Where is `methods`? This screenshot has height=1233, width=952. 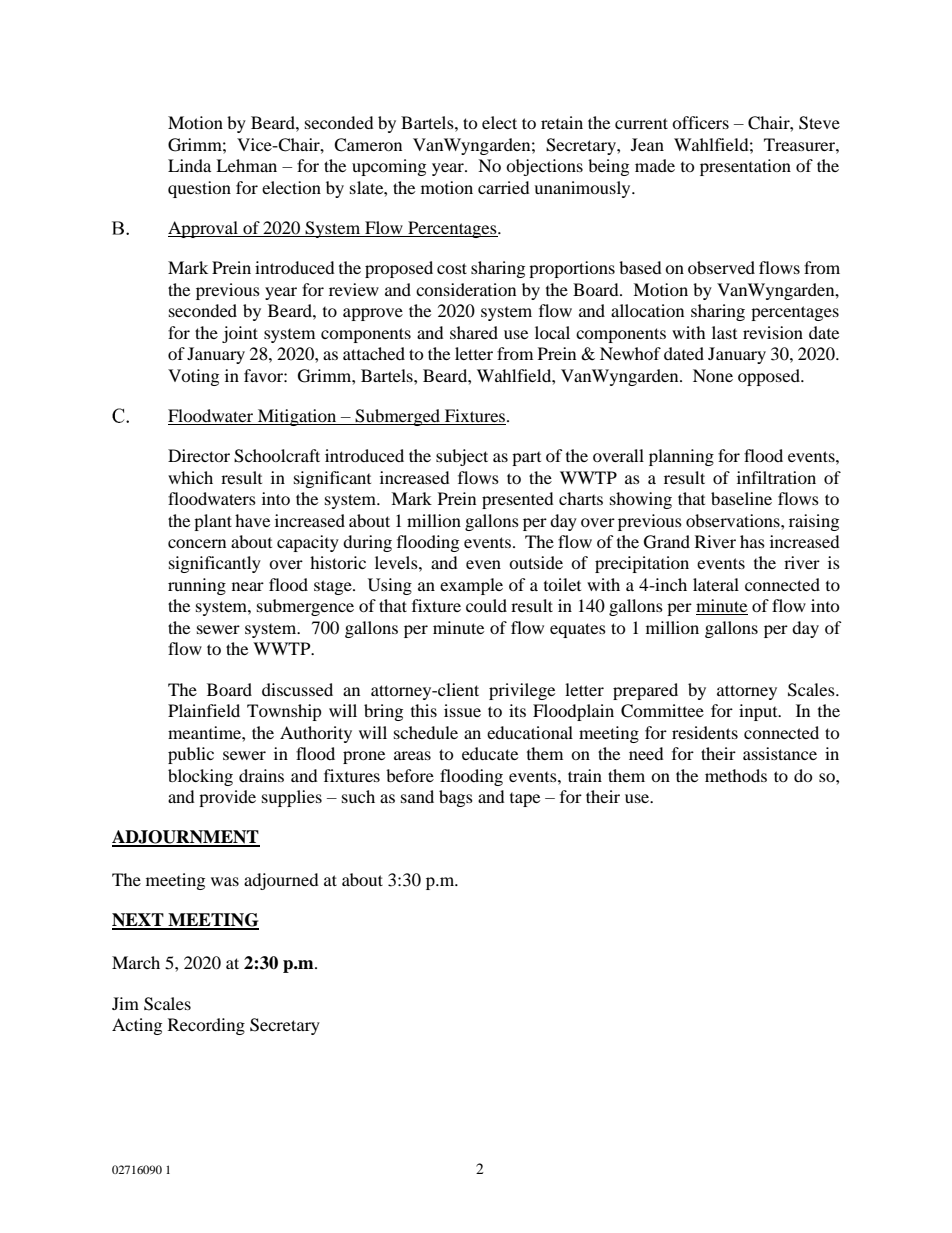
methods is located at coordinates (736, 775).
